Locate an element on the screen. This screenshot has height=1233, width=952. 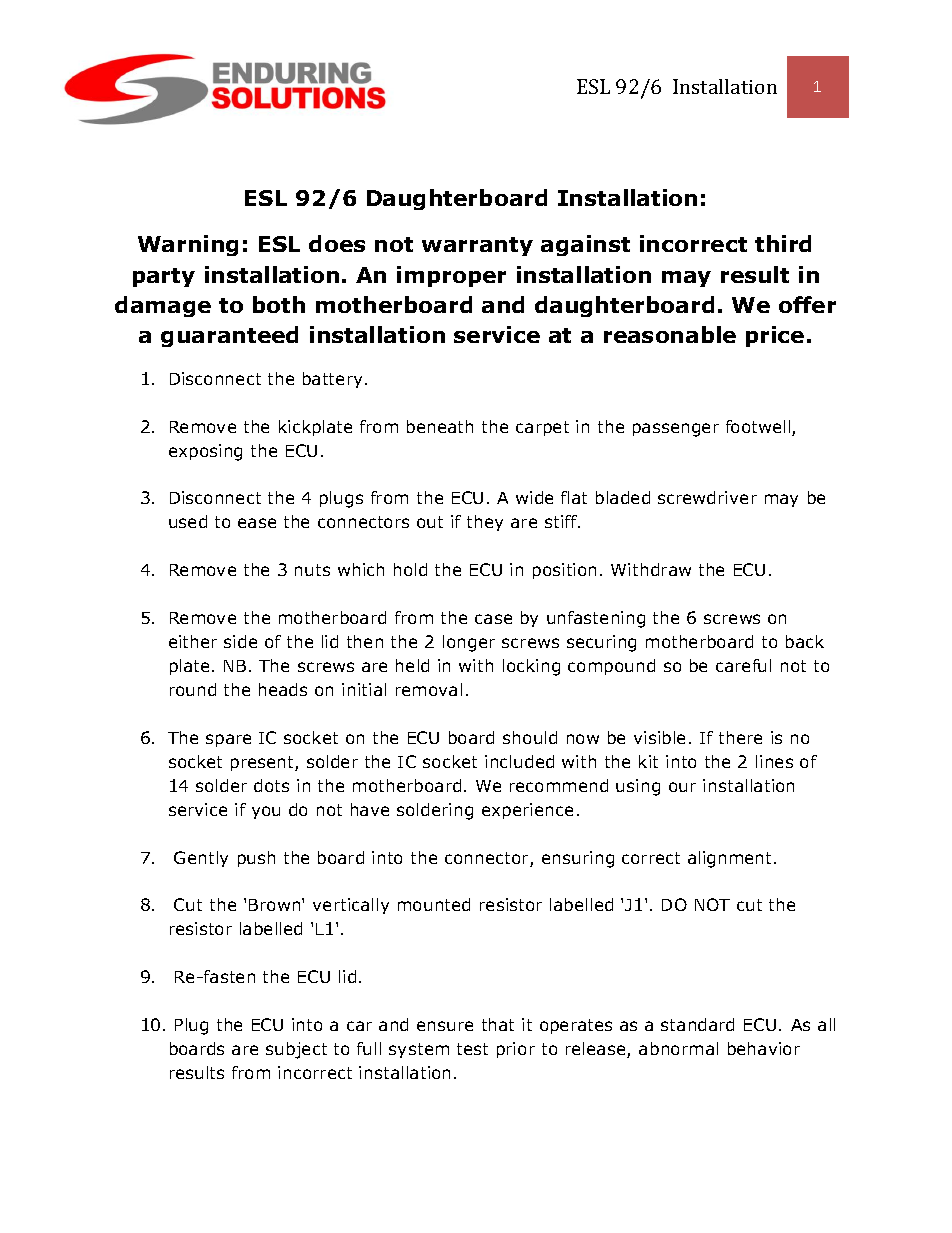
that is located at coordinates (498, 1024).
